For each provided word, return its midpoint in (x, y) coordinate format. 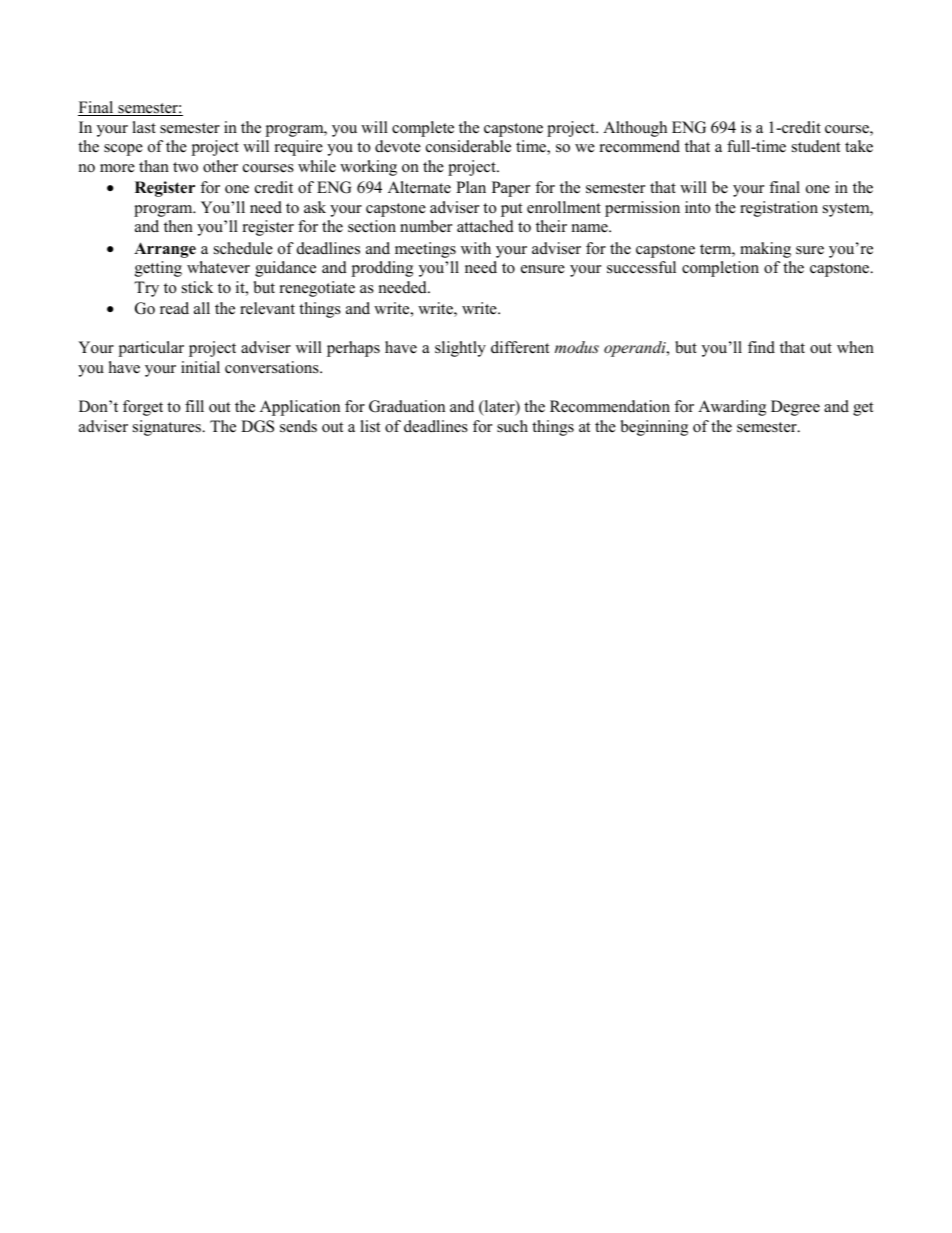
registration (779, 209)
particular (151, 349)
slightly (460, 349)
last (144, 127)
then (178, 226)
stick (197, 287)
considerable (468, 146)
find (761, 347)
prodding (382, 269)
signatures (168, 428)
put (511, 210)
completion (720, 269)
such (512, 426)
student (816, 146)
